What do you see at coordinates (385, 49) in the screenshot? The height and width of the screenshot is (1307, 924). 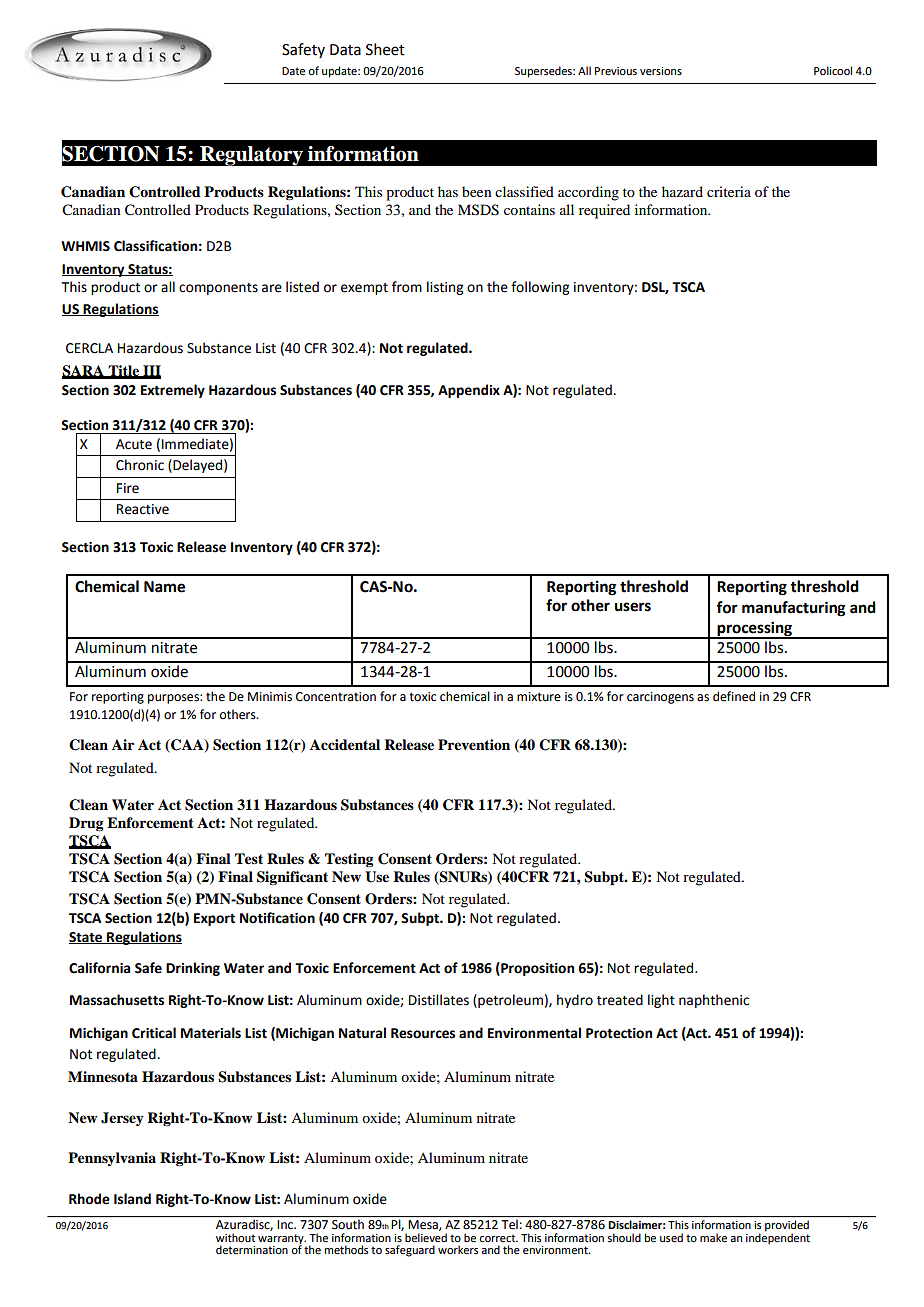 I see `Sheet` at bounding box center [385, 49].
